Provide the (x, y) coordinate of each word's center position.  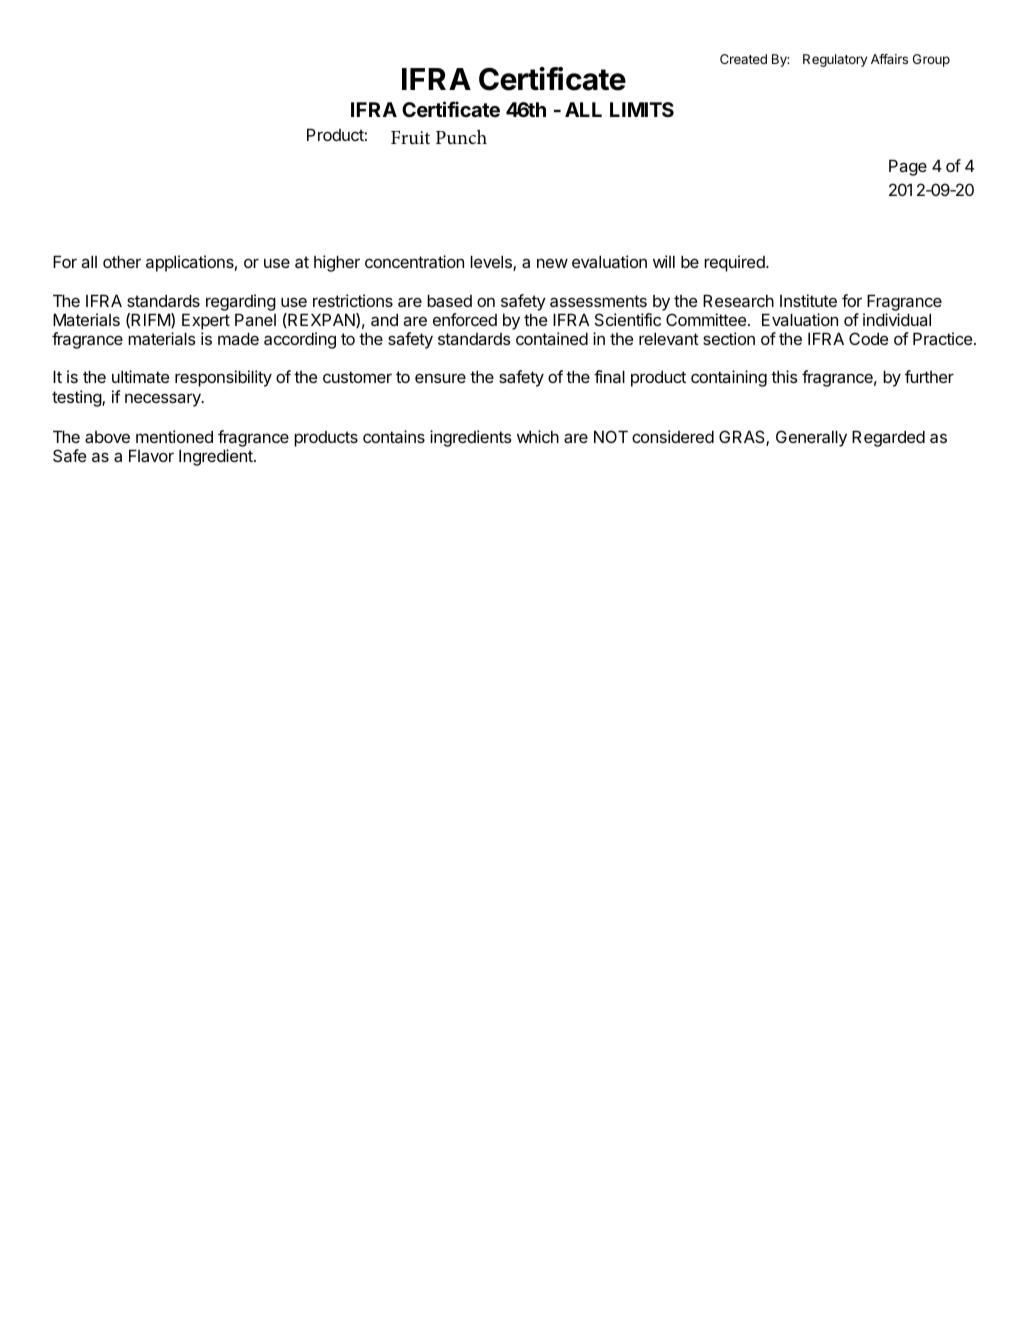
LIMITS (642, 109)
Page (908, 167)
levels (492, 263)
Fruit (410, 138)
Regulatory (835, 60)
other (122, 261)
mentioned (174, 436)
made (238, 338)
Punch (461, 137)
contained (552, 338)
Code (868, 338)
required (735, 263)
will (664, 261)
